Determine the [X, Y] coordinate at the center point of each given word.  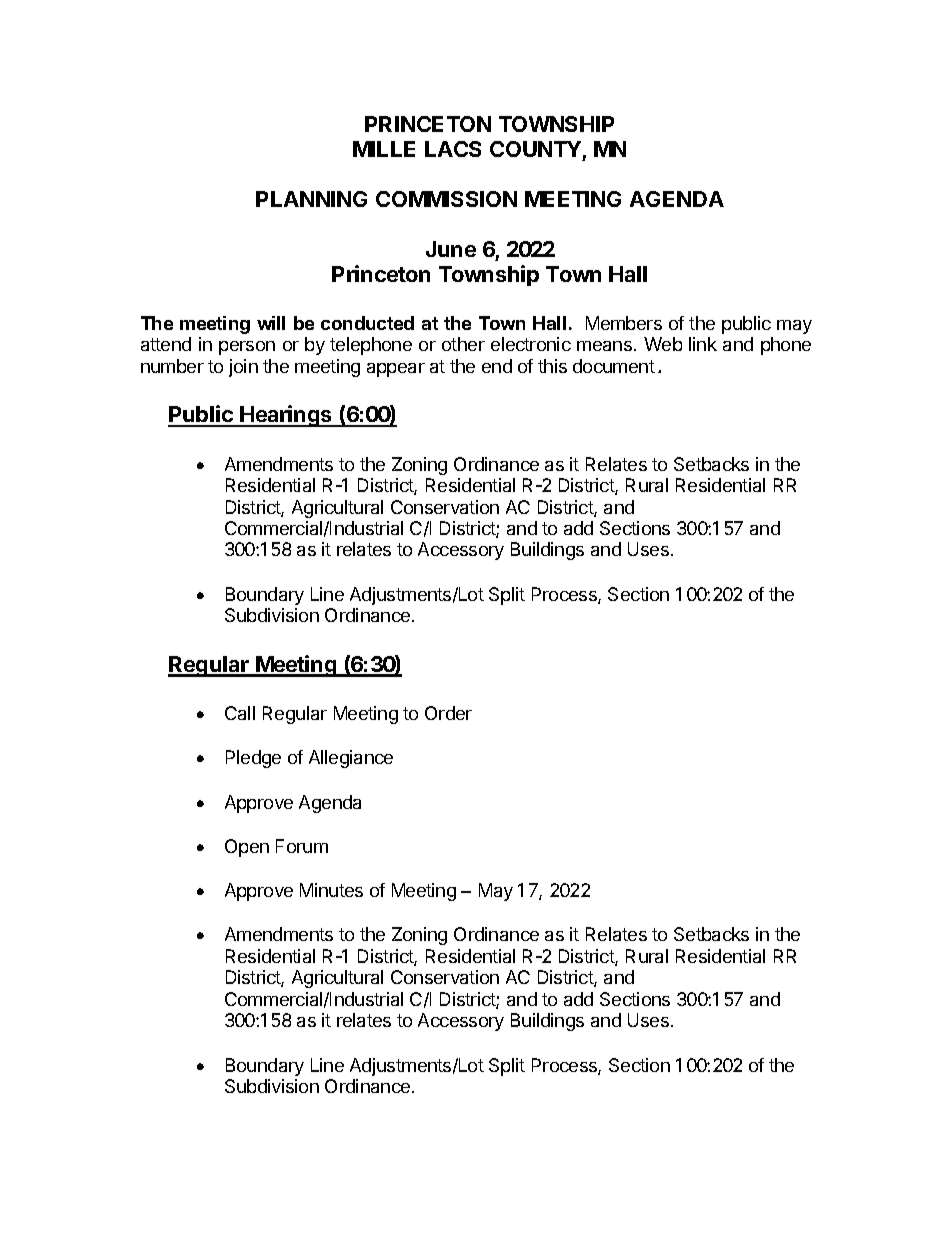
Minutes [331, 890]
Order [448, 713]
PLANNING [311, 199]
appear [396, 370]
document [614, 366]
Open [247, 848]
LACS [453, 149]
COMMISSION [446, 199]
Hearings [287, 416]
